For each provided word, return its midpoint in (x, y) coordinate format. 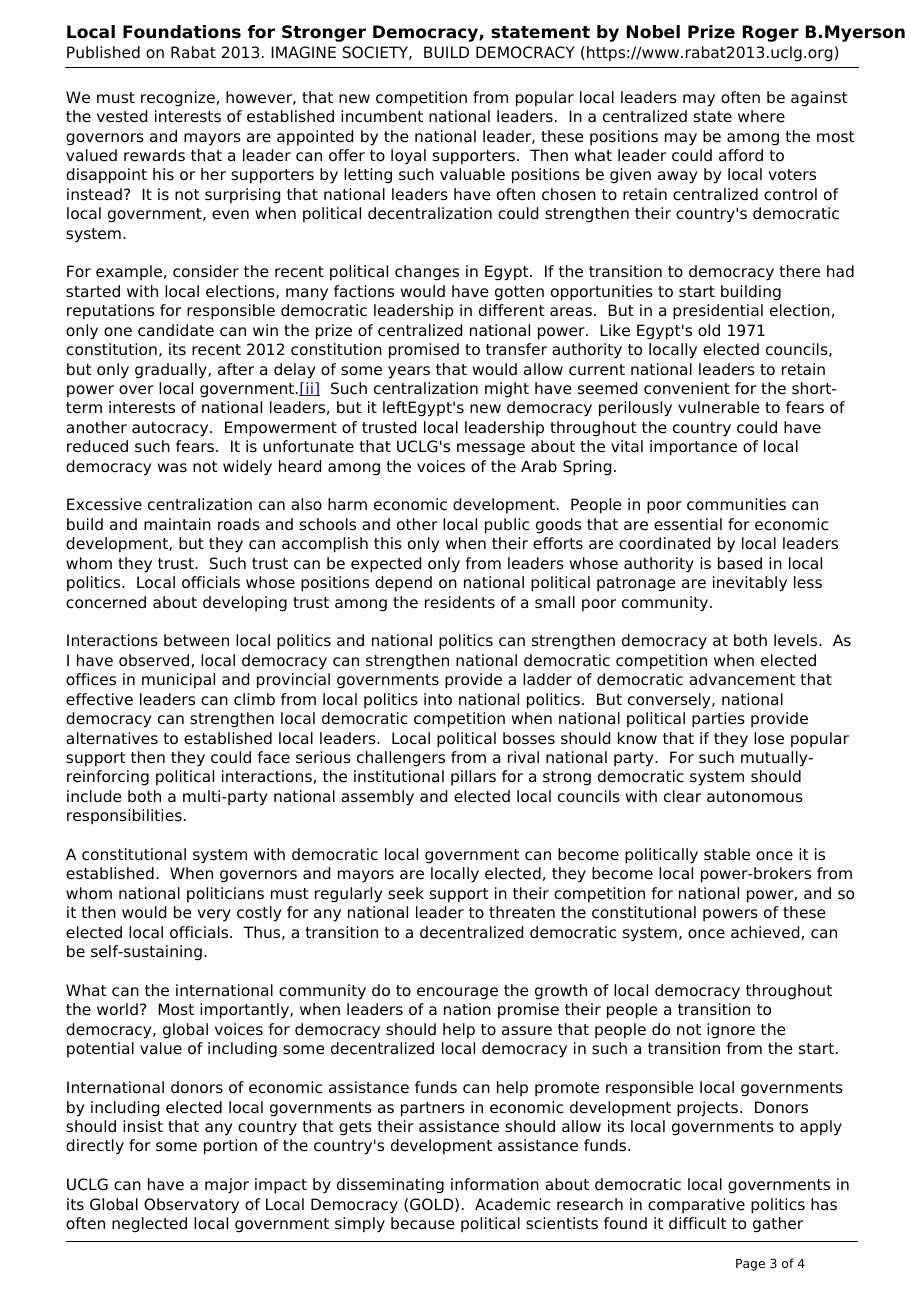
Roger (771, 33)
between (196, 640)
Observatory (191, 1206)
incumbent (382, 116)
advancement (742, 679)
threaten (522, 912)
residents (460, 602)
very (214, 915)
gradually (172, 371)
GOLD (433, 1205)
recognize (178, 99)
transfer (516, 349)
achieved (765, 932)
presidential (718, 312)
